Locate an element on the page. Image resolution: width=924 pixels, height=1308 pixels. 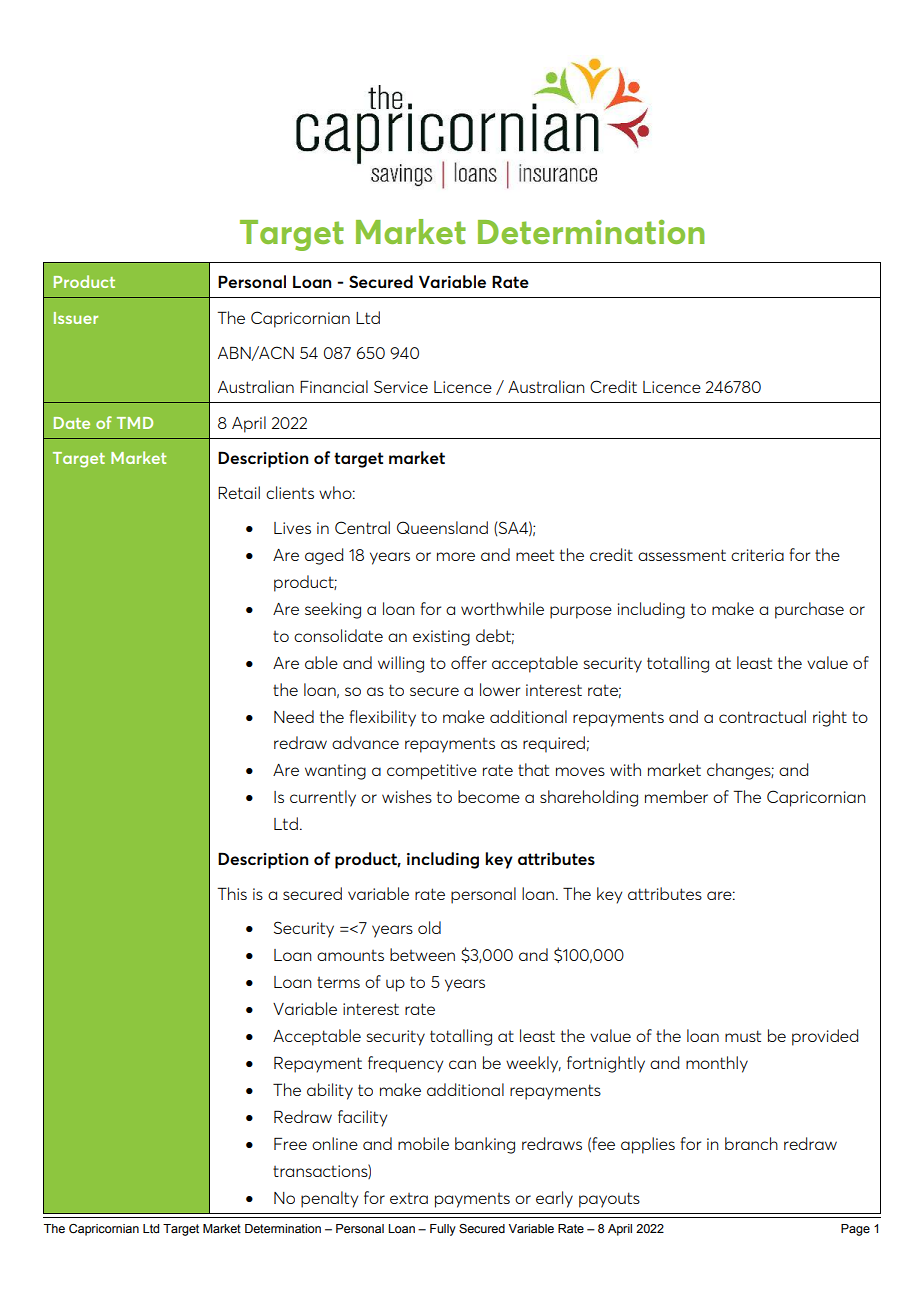
Issuer is located at coordinates (76, 318).
